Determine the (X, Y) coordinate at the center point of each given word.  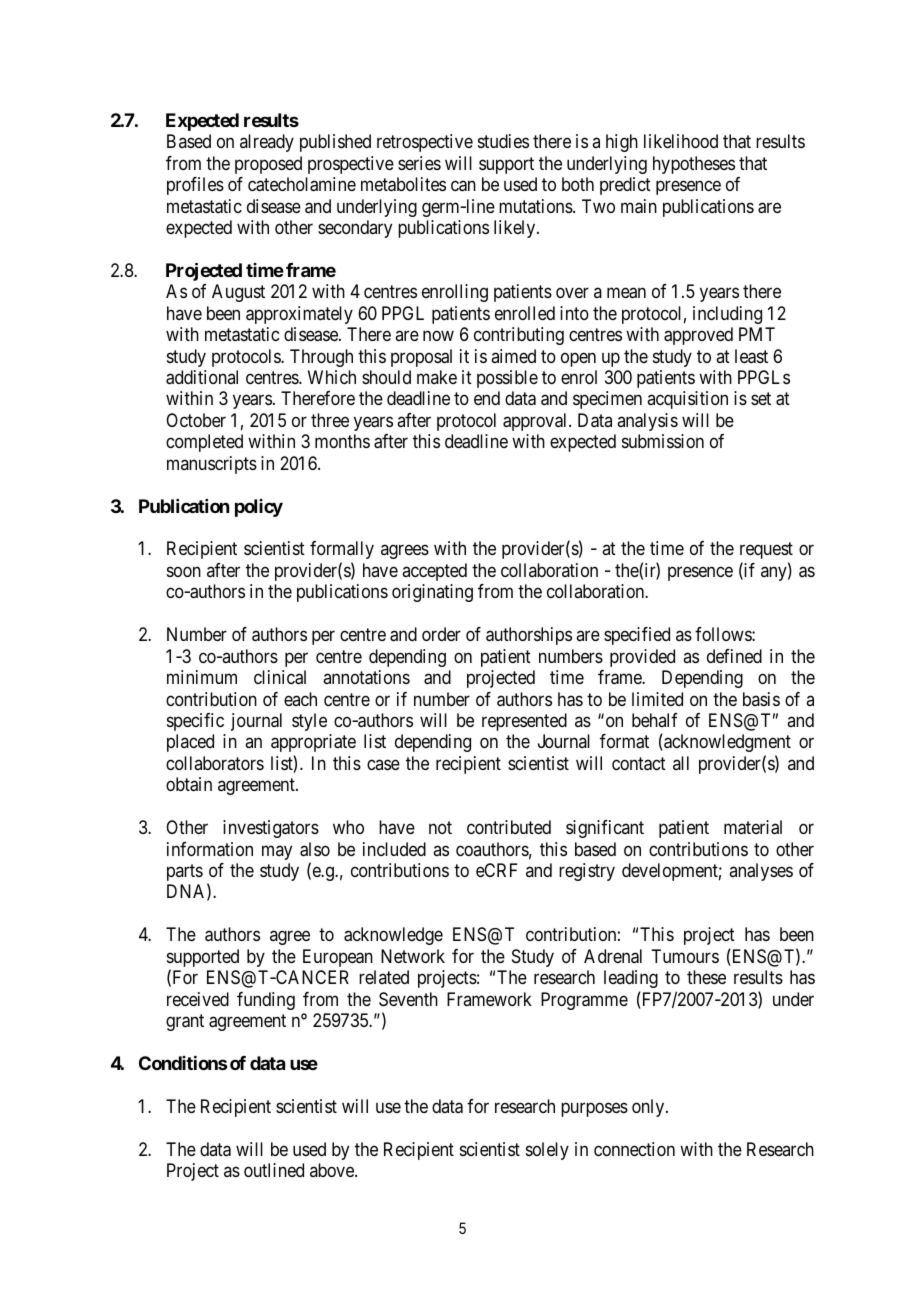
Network (413, 956)
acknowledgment (726, 743)
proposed (268, 165)
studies (503, 141)
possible (507, 379)
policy (259, 508)
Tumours (685, 956)
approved (698, 336)
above (333, 1170)
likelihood (681, 141)
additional (202, 377)
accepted (434, 572)
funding (266, 1001)
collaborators (215, 763)
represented (524, 722)
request (766, 551)
